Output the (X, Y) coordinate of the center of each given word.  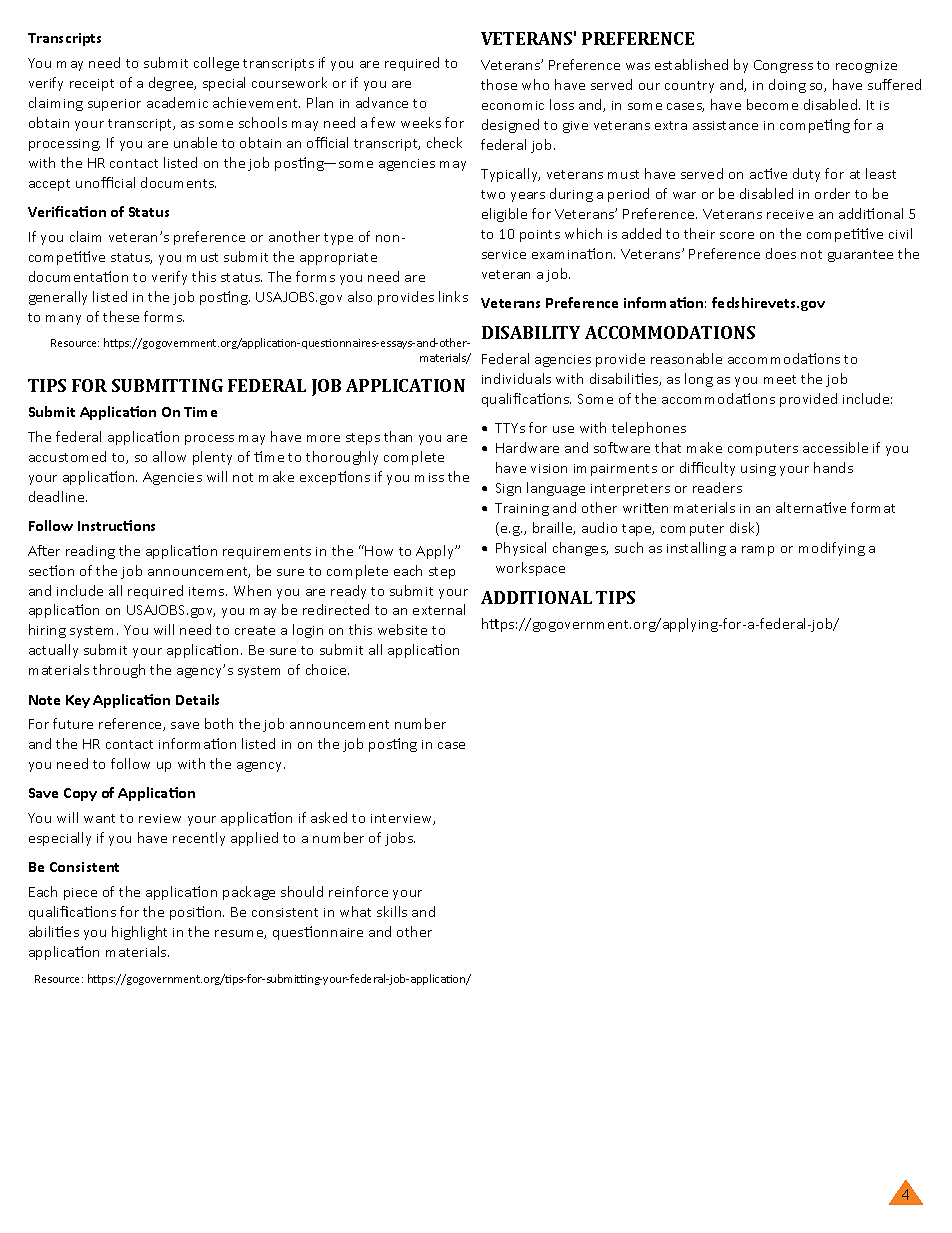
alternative (811, 507)
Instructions (116, 525)
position (197, 913)
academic (177, 102)
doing (787, 86)
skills (392, 911)
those (499, 84)
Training (522, 509)
